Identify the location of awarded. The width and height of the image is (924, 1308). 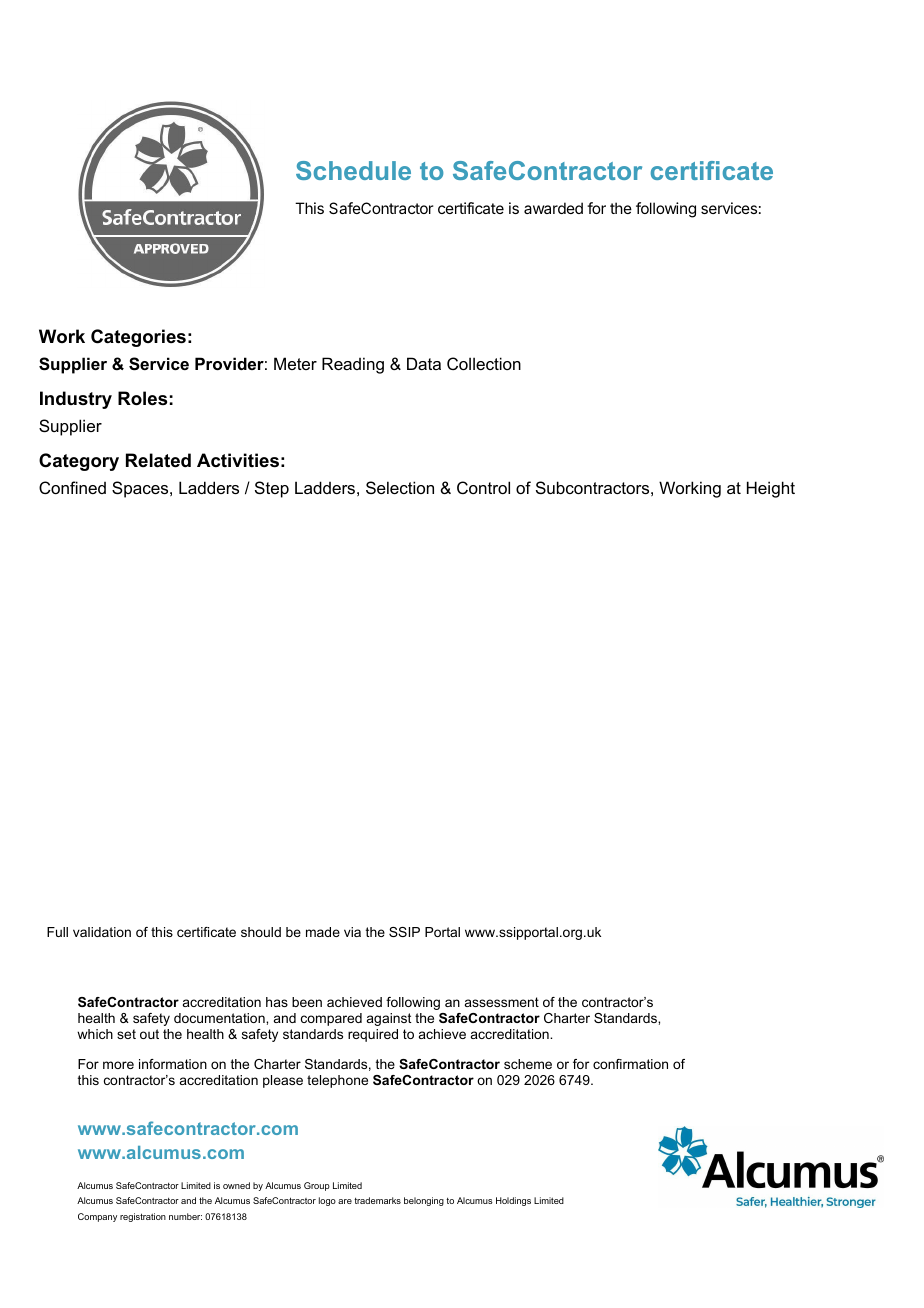
(553, 208).
